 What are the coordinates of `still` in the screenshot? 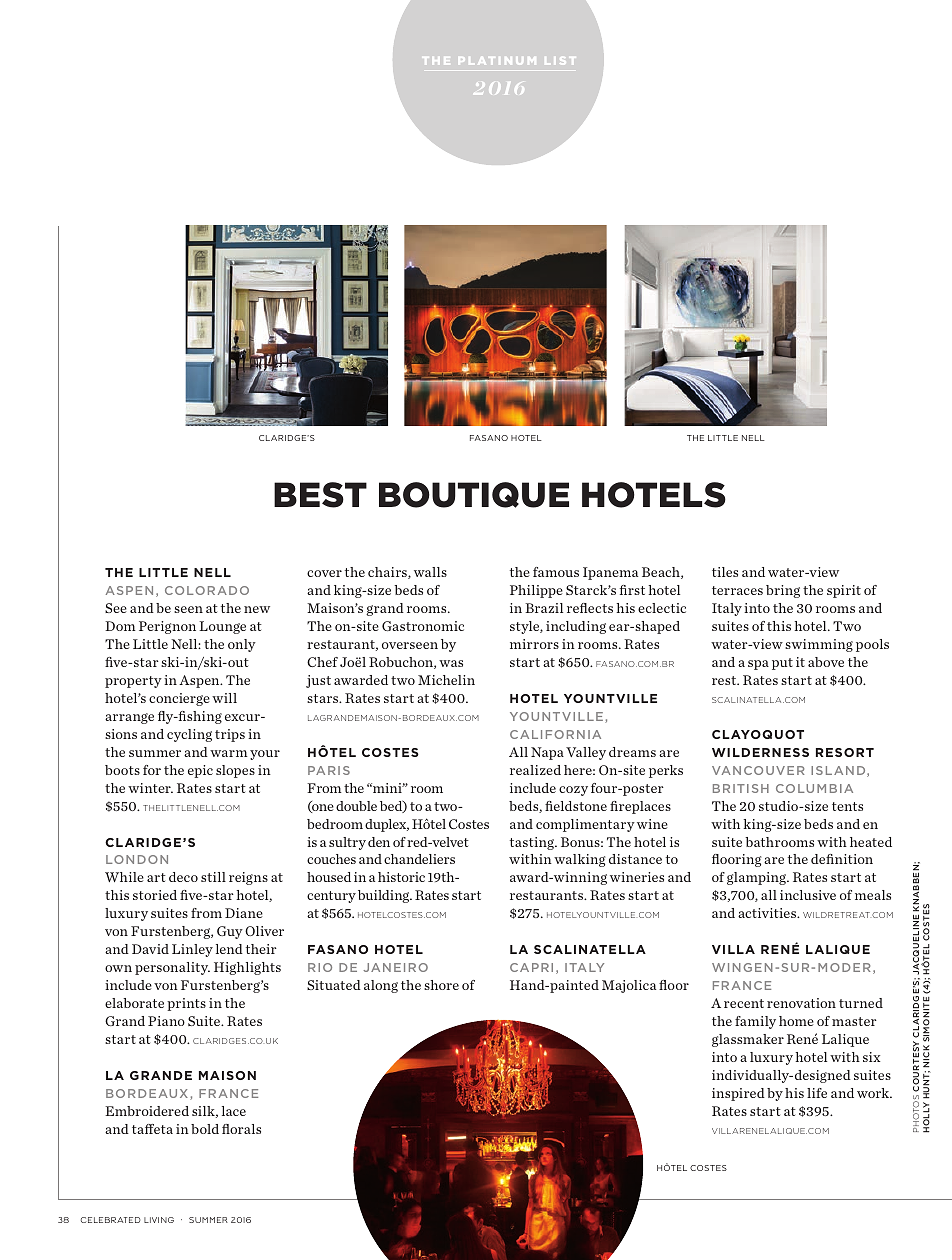 It's located at (213, 877).
